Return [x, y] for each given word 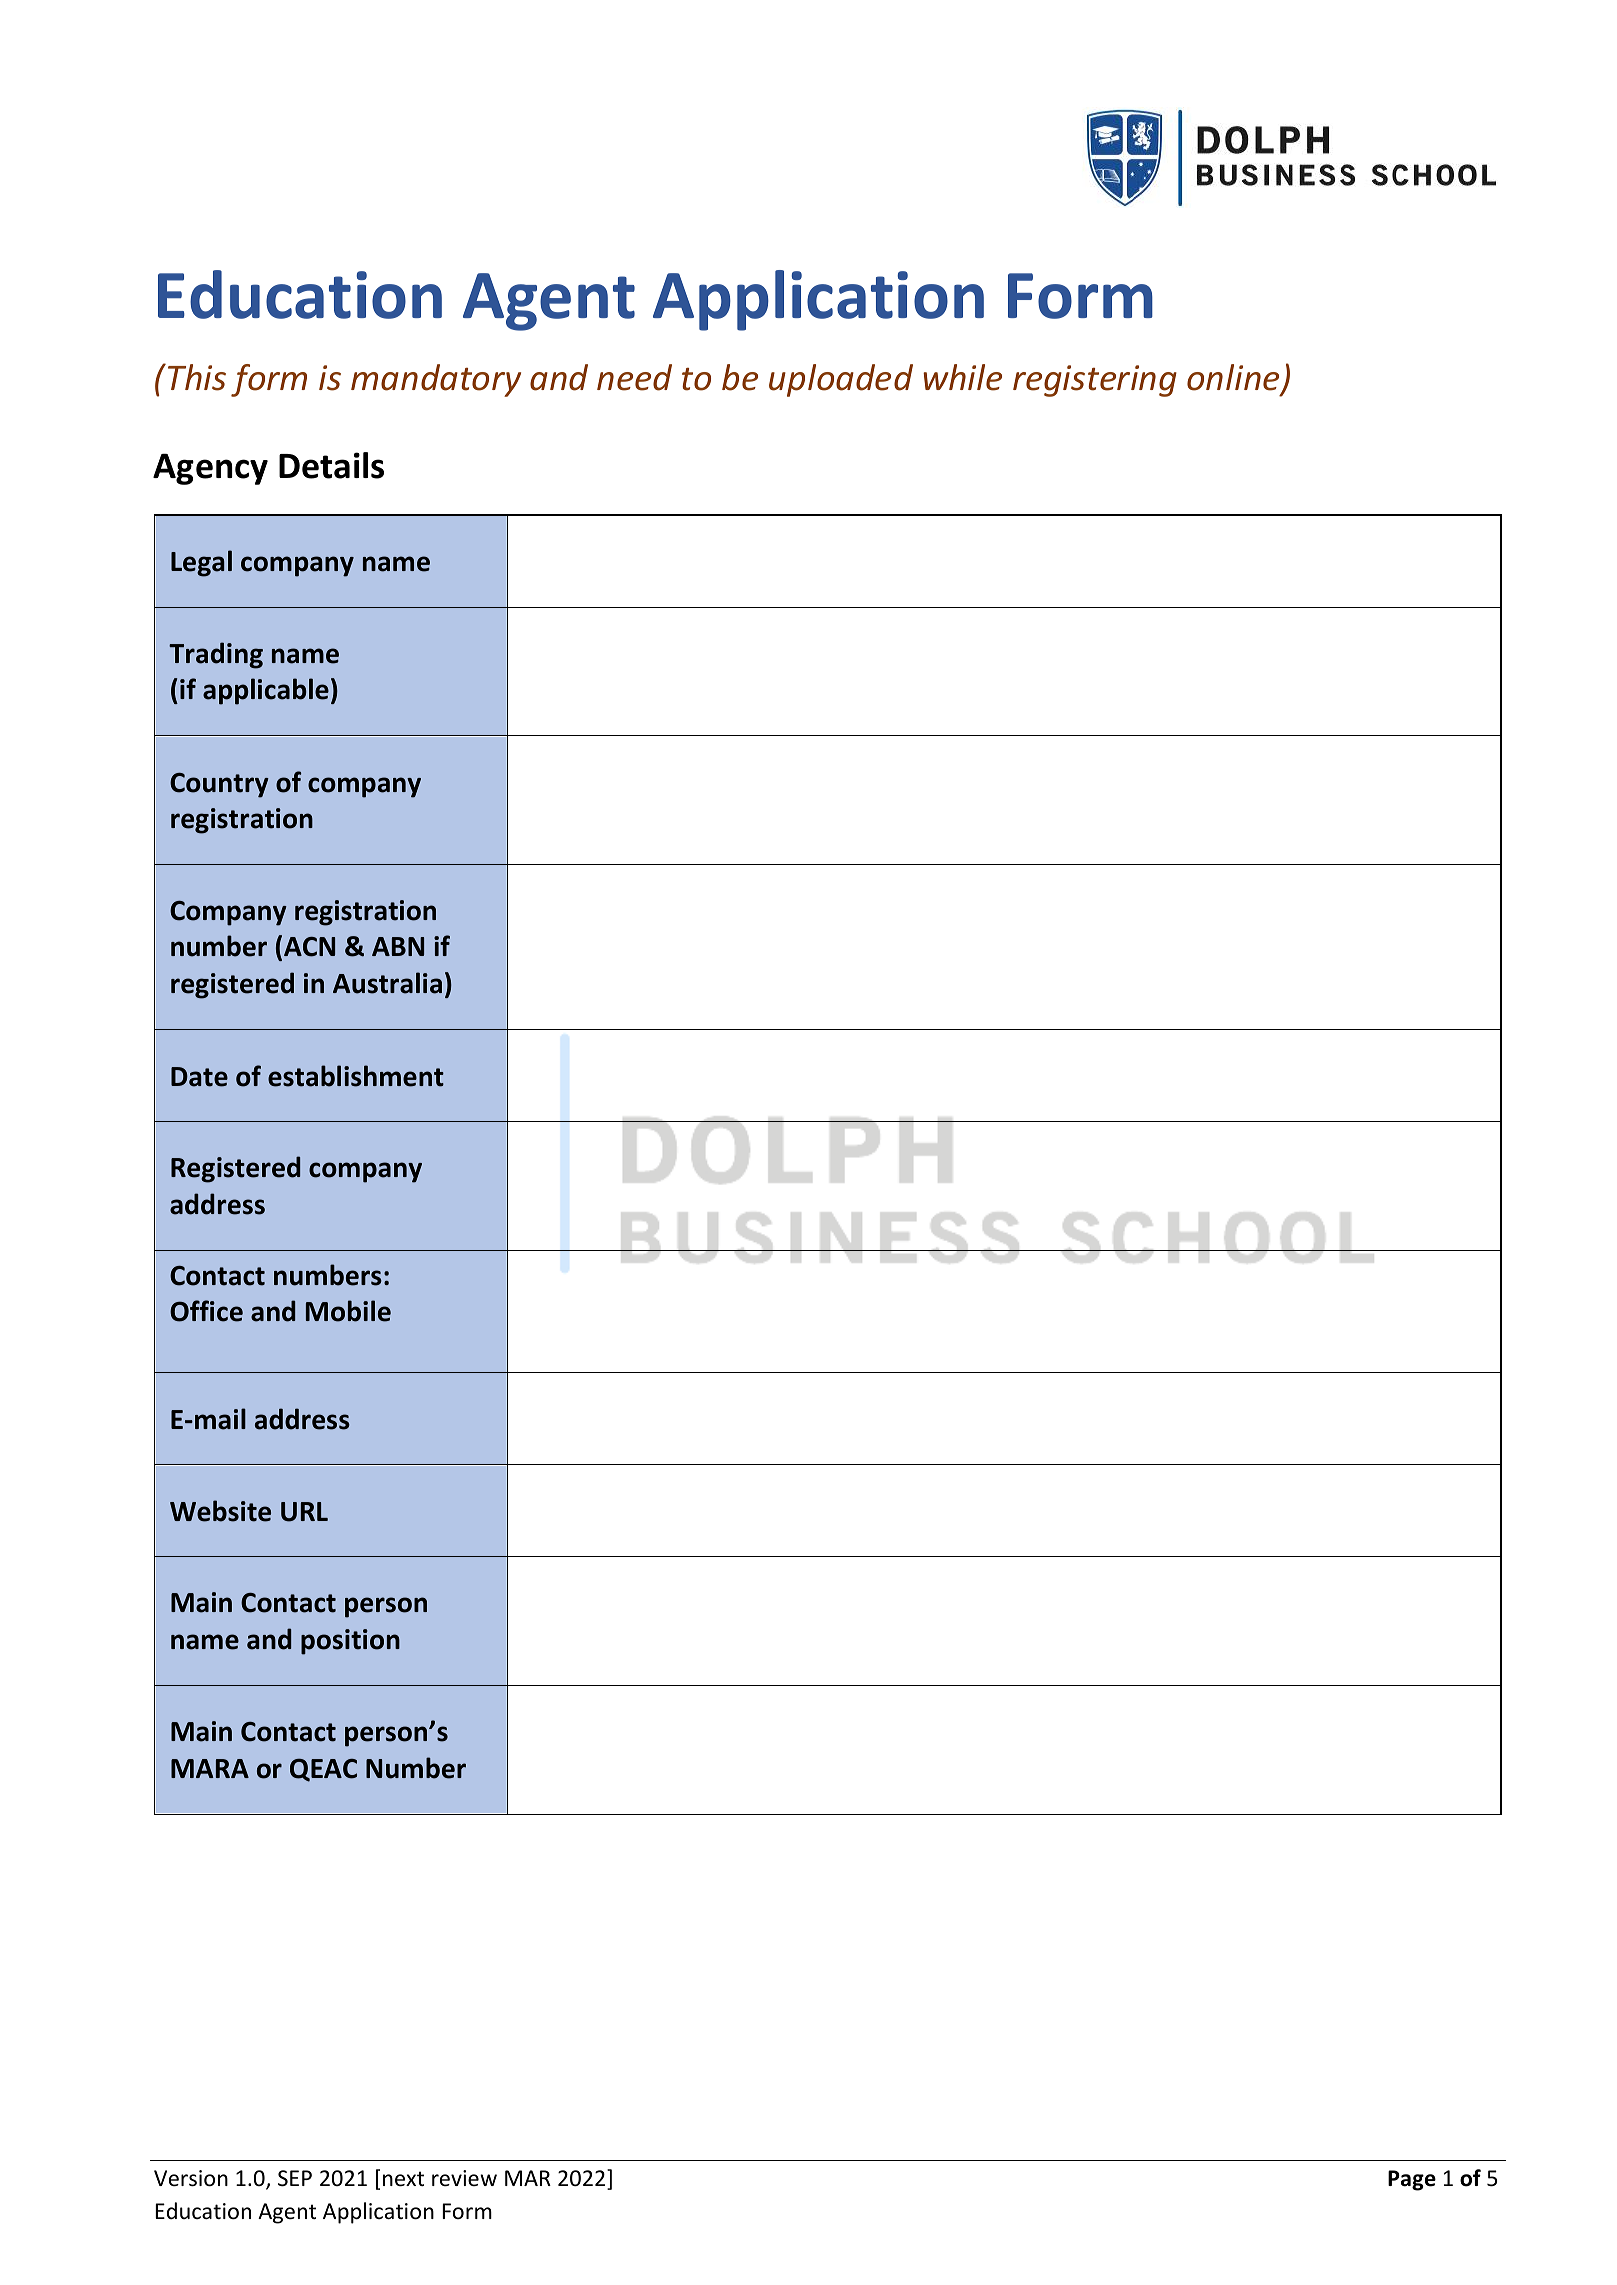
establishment [356, 1076]
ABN [398, 946]
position [350, 1642]
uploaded [841, 380]
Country [219, 785]
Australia [387, 983]
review [464, 2178]
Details [331, 465]
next [403, 2179]
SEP [295, 2178]
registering [1095, 381]
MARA [210, 1768]
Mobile [348, 1311]
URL [304, 1512]
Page [1412, 2180]
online [1234, 378]
